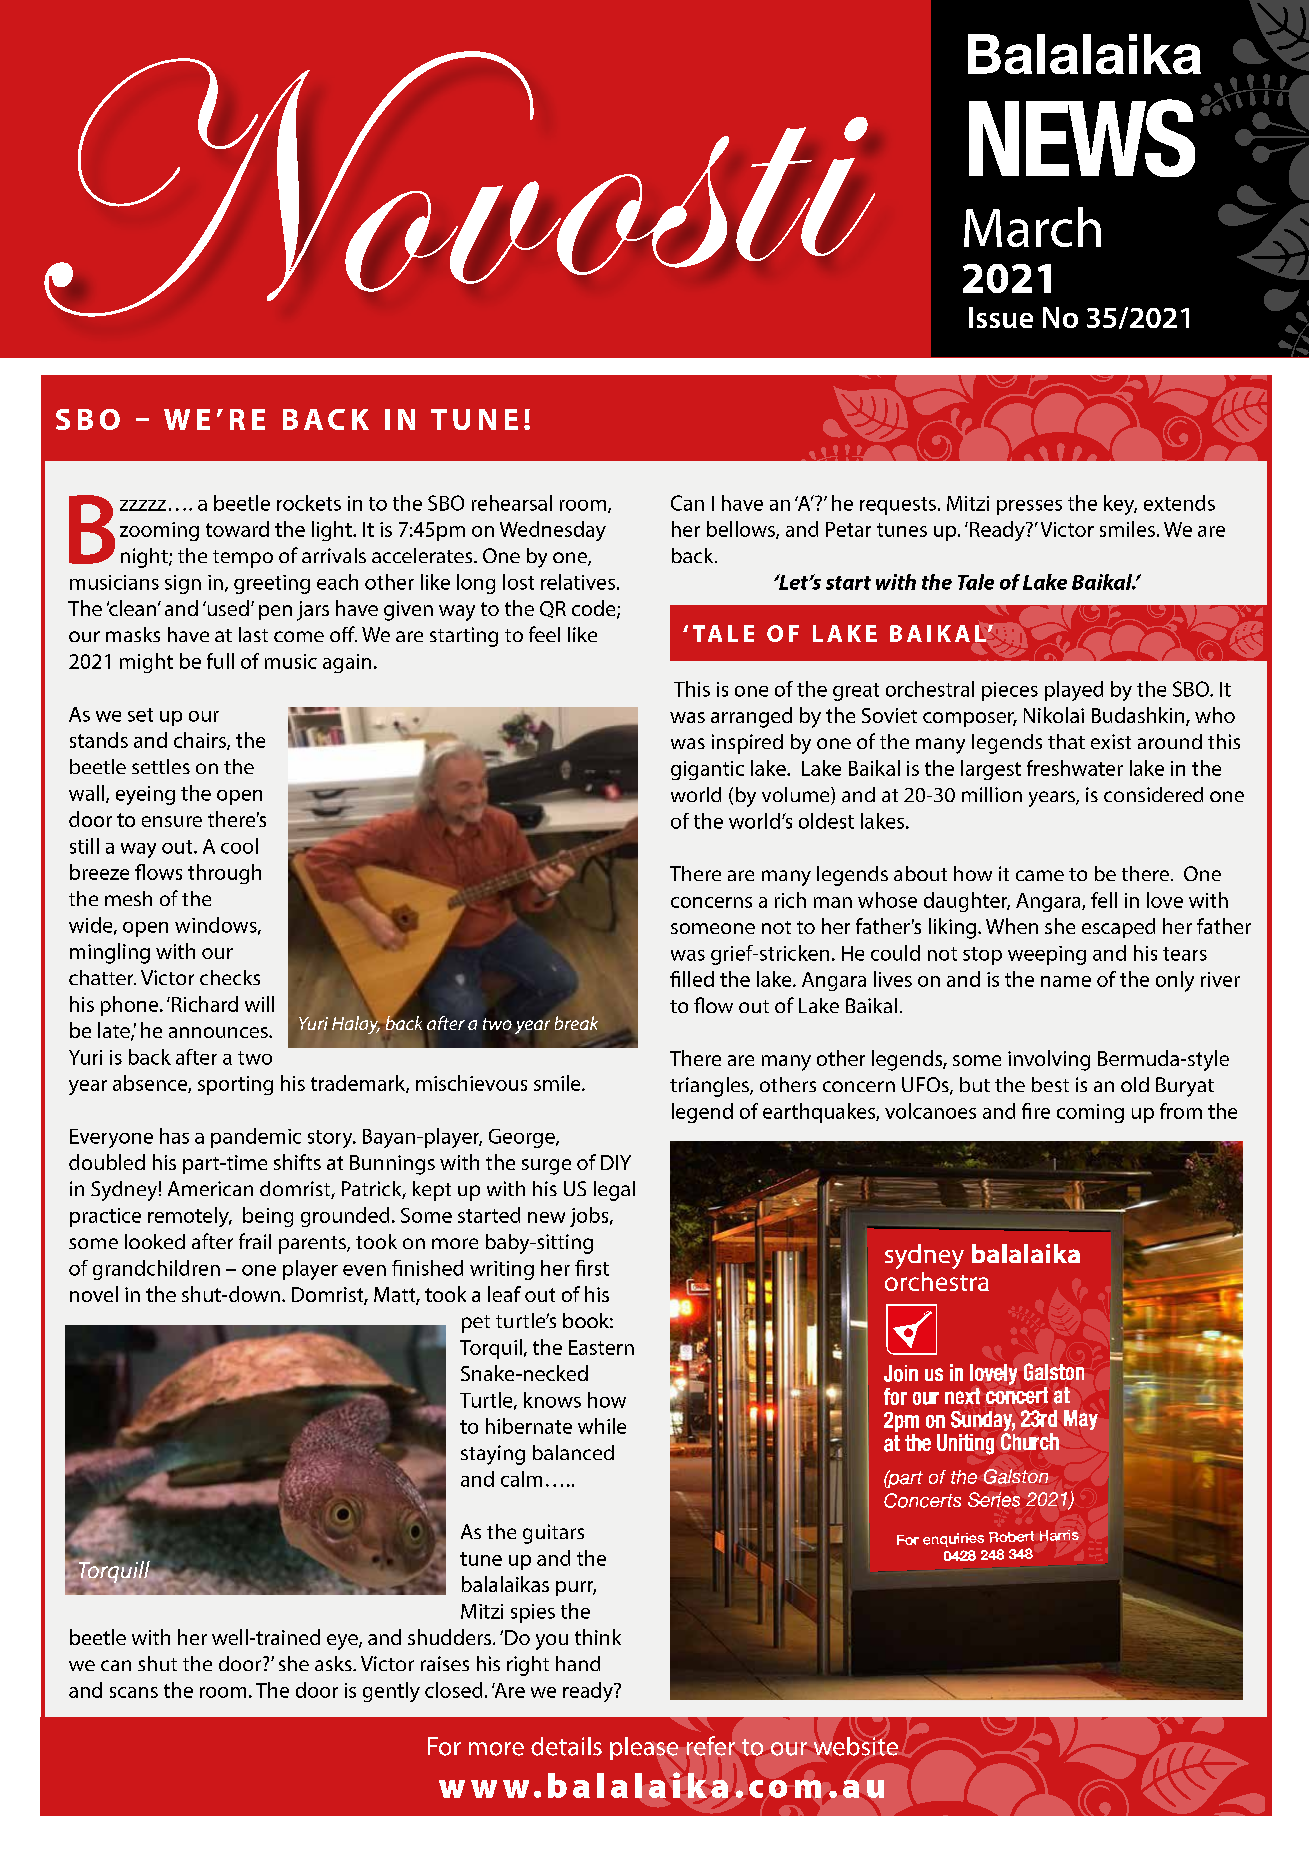 The height and width of the page is (1851, 1309). Describe the element at coordinates (230, 977) in the page. I see `checks` at that location.
